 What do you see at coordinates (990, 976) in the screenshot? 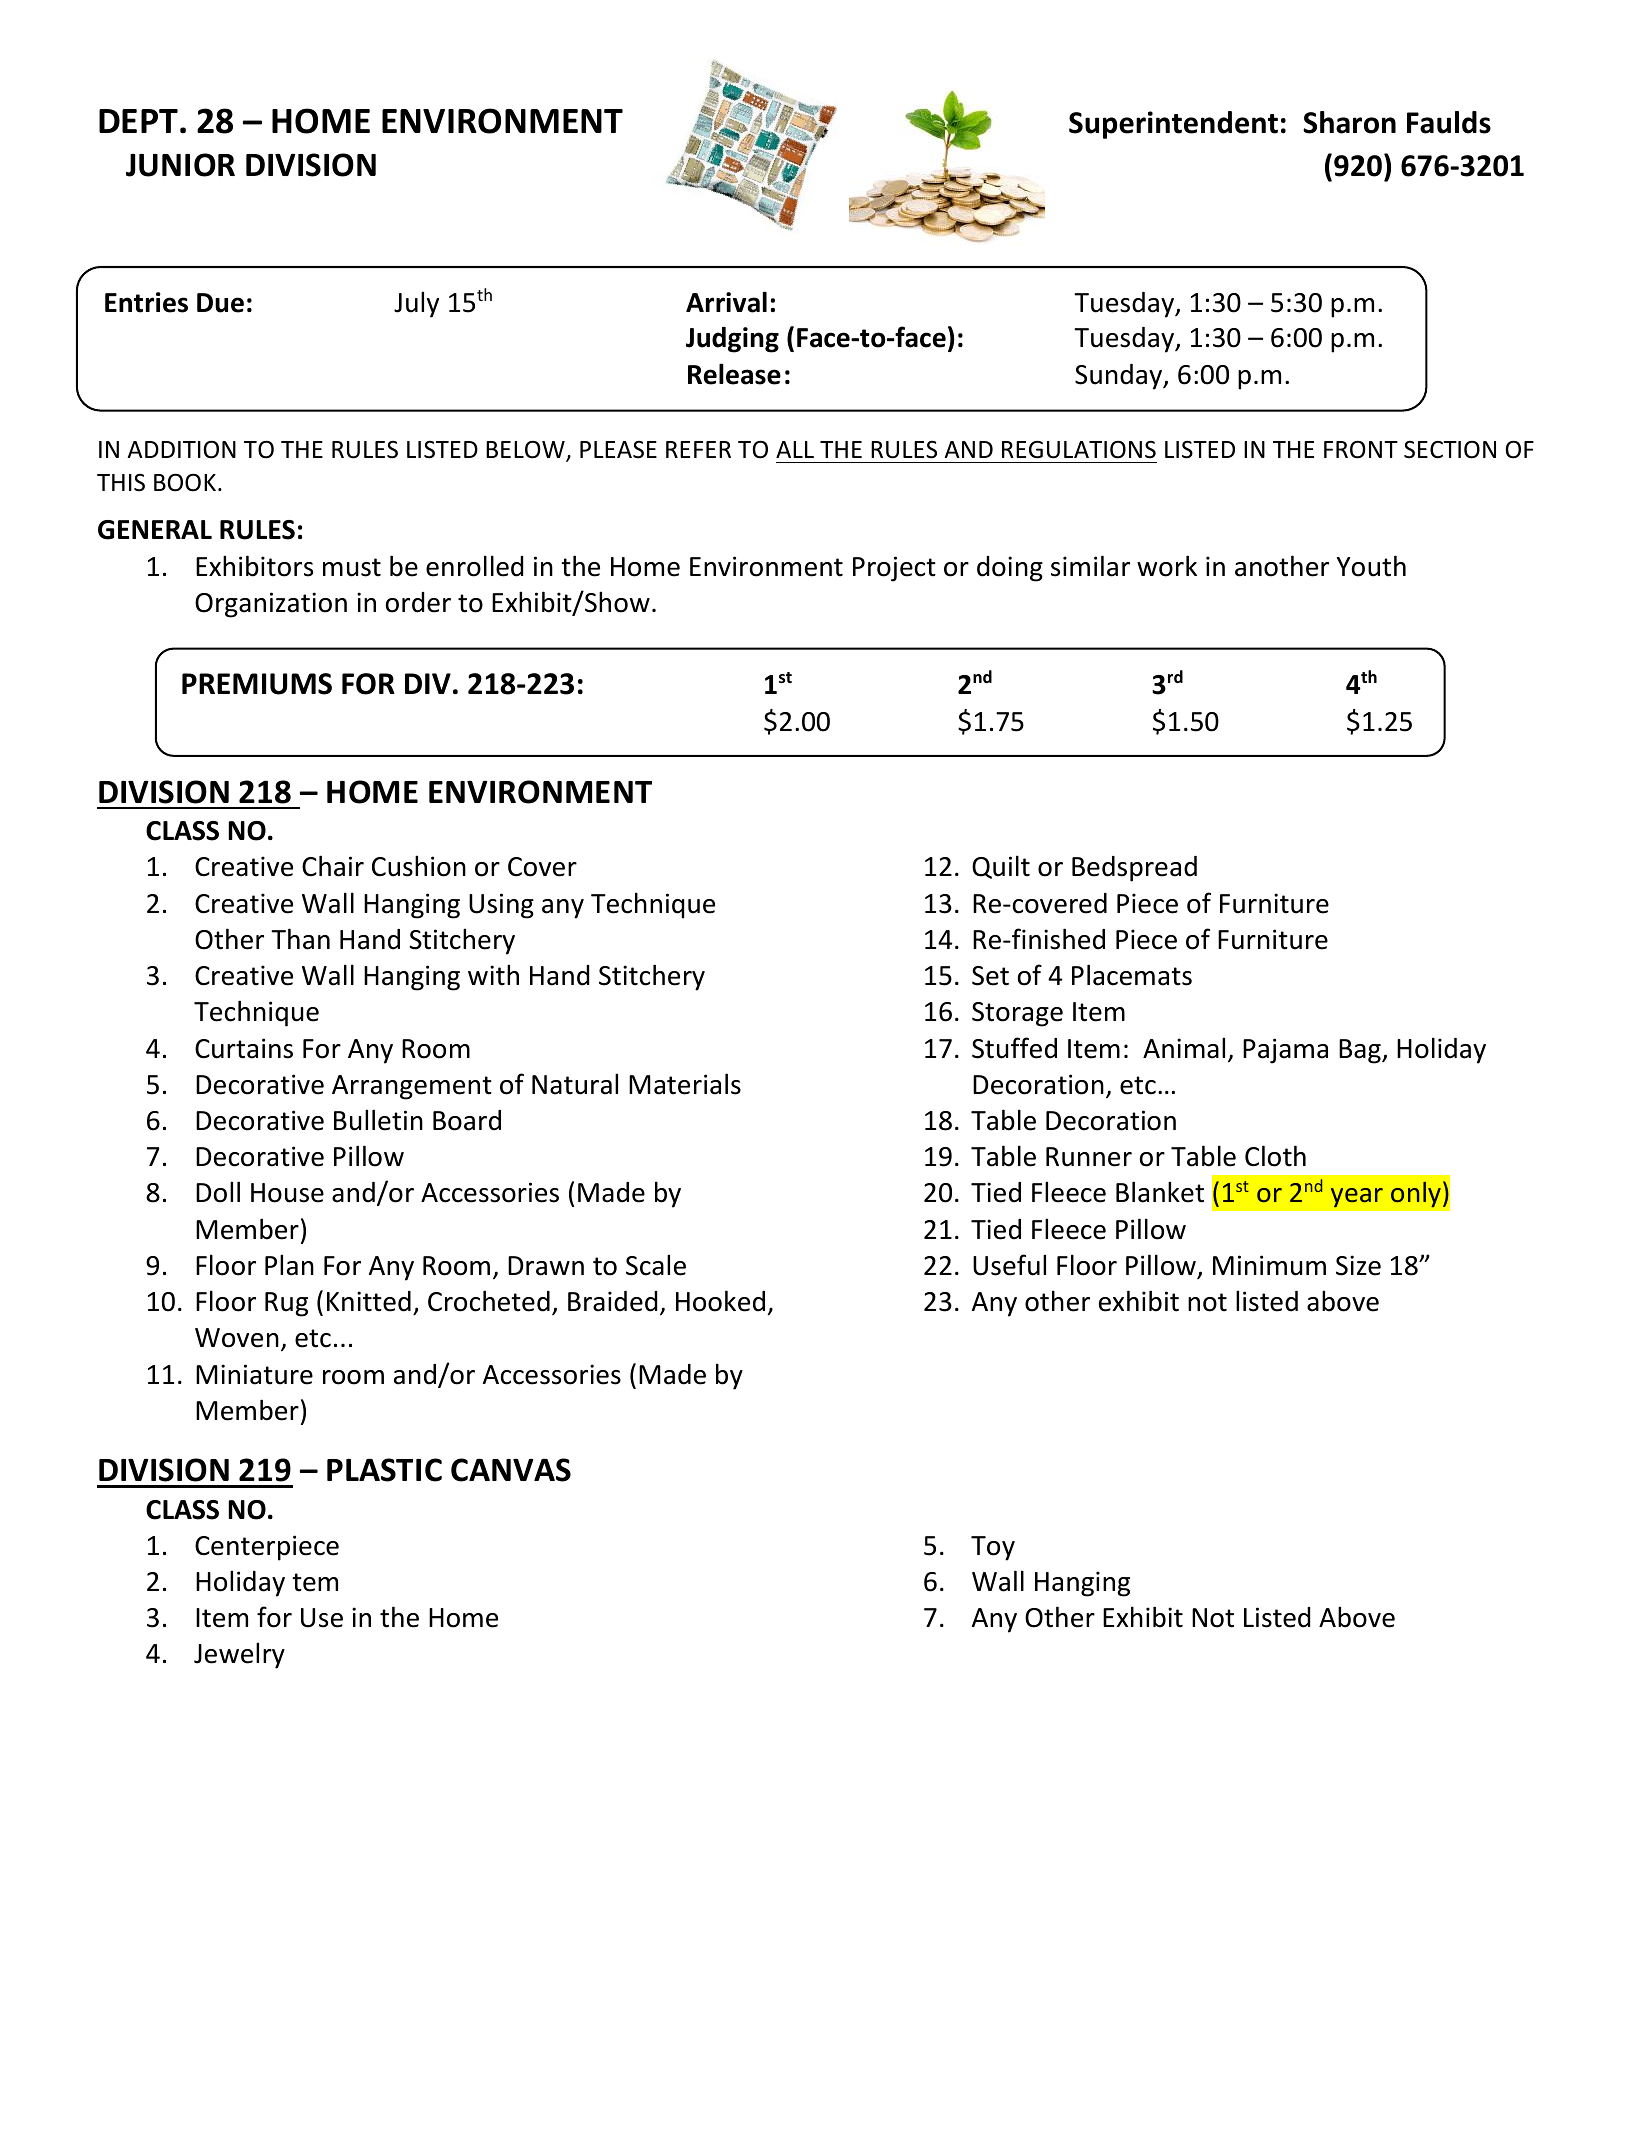
I see `Set` at bounding box center [990, 976].
